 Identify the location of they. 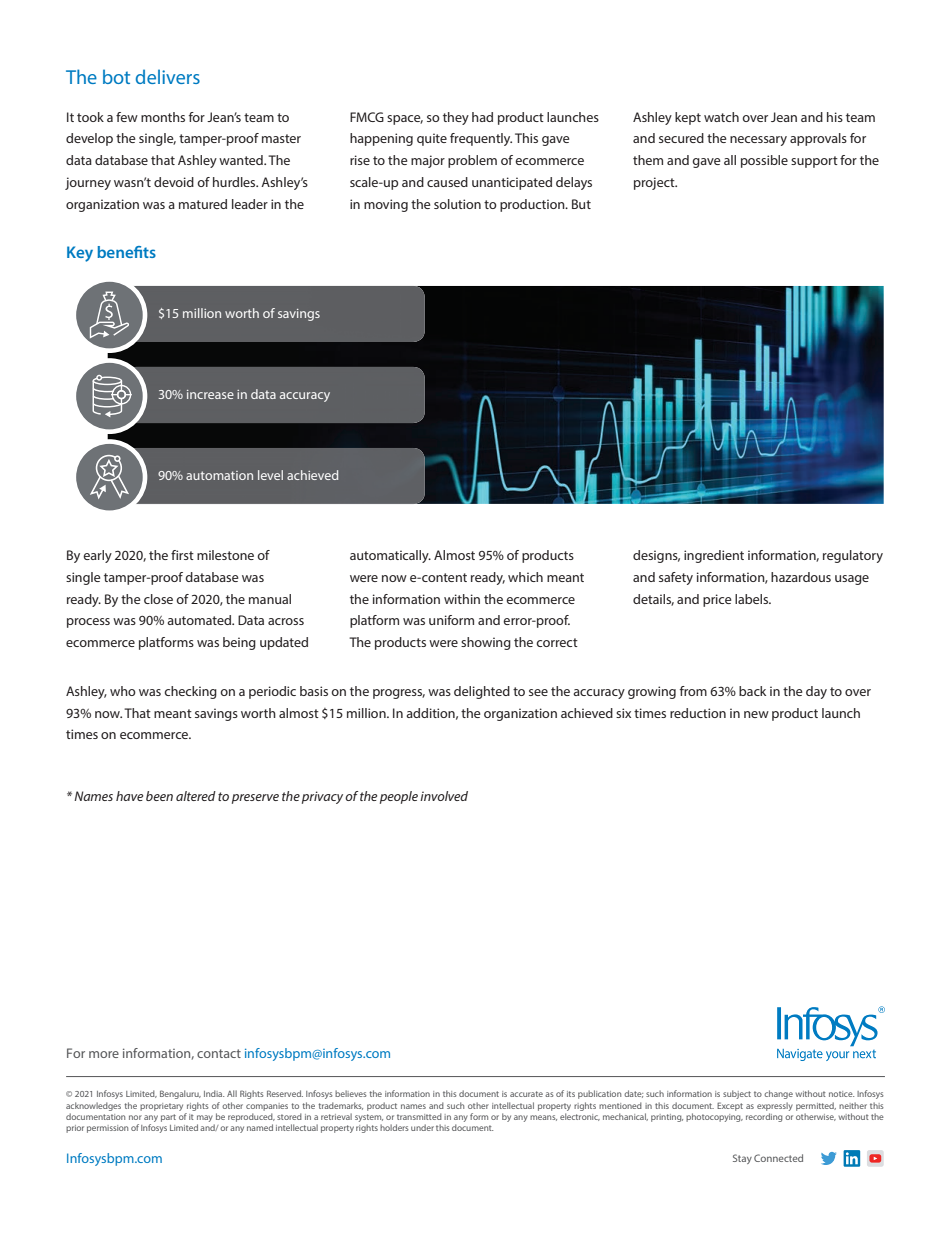
(456, 118).
